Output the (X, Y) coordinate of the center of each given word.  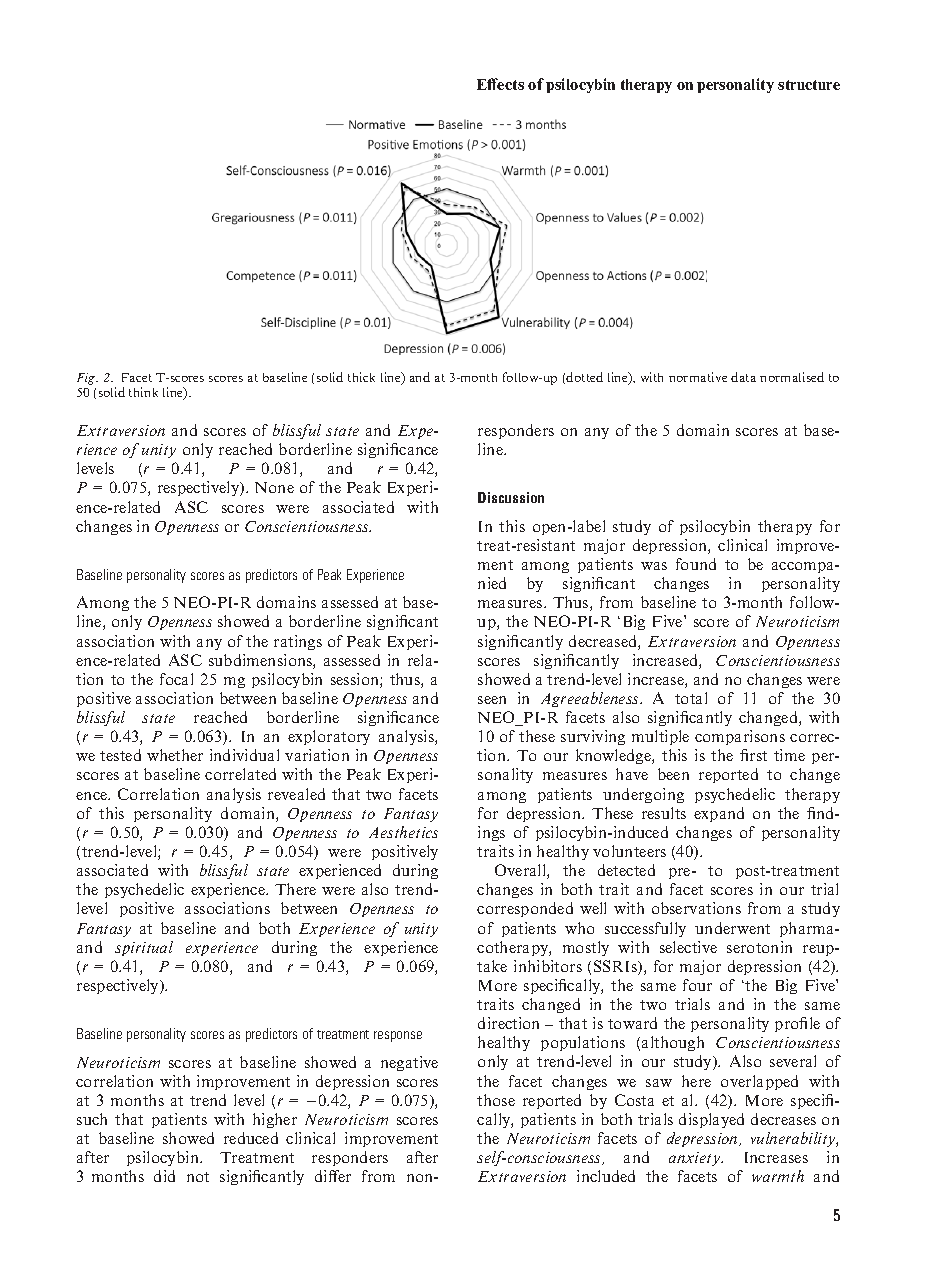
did (164, 1176)
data (743, 377)
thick (361, 377)
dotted (584, 377)
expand (719, 814)
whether (175, 755)
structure (809, 85)
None (274, 487)
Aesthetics (403, 832)
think (143, 392)
